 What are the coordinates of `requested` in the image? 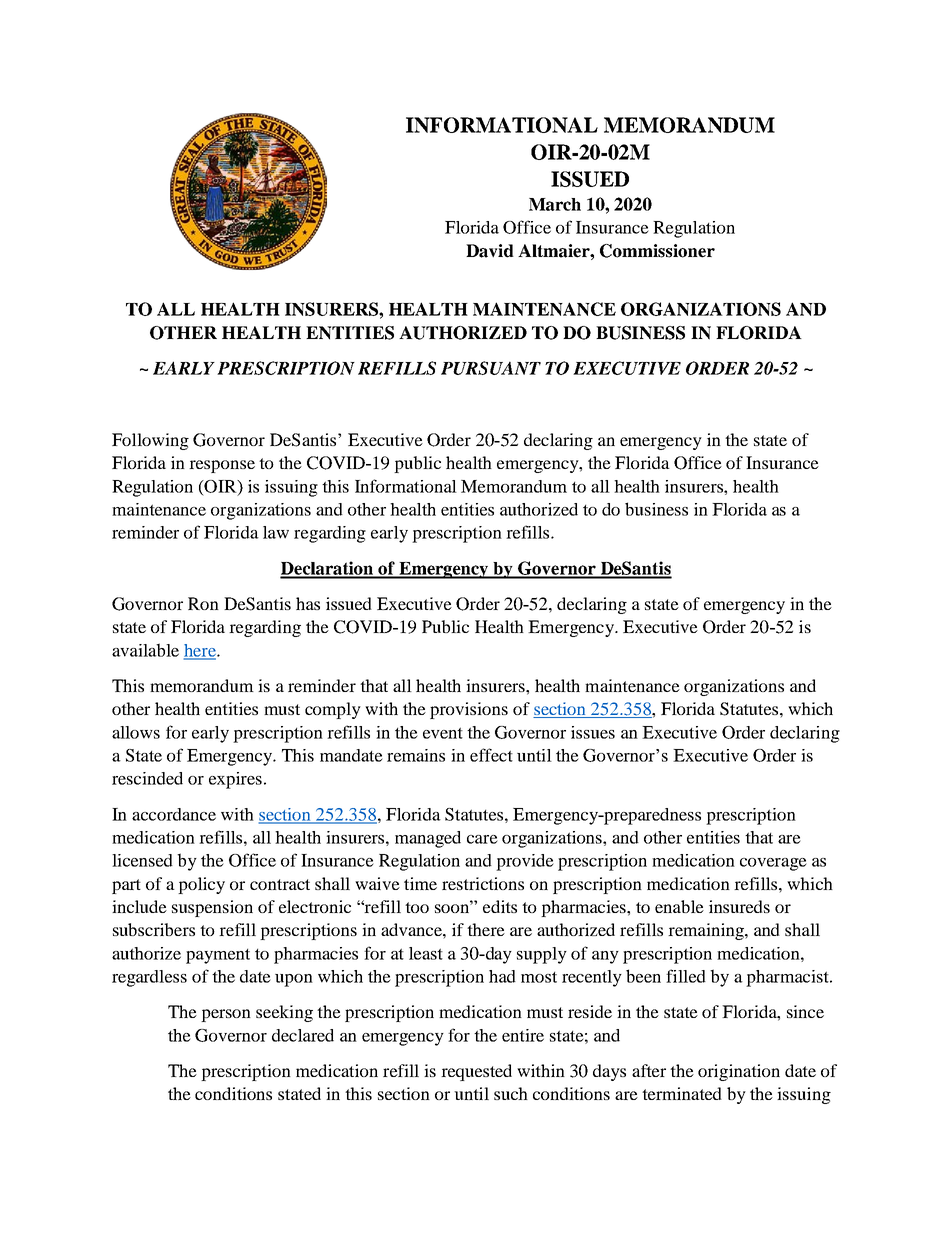 It's located at (476, 1072).
